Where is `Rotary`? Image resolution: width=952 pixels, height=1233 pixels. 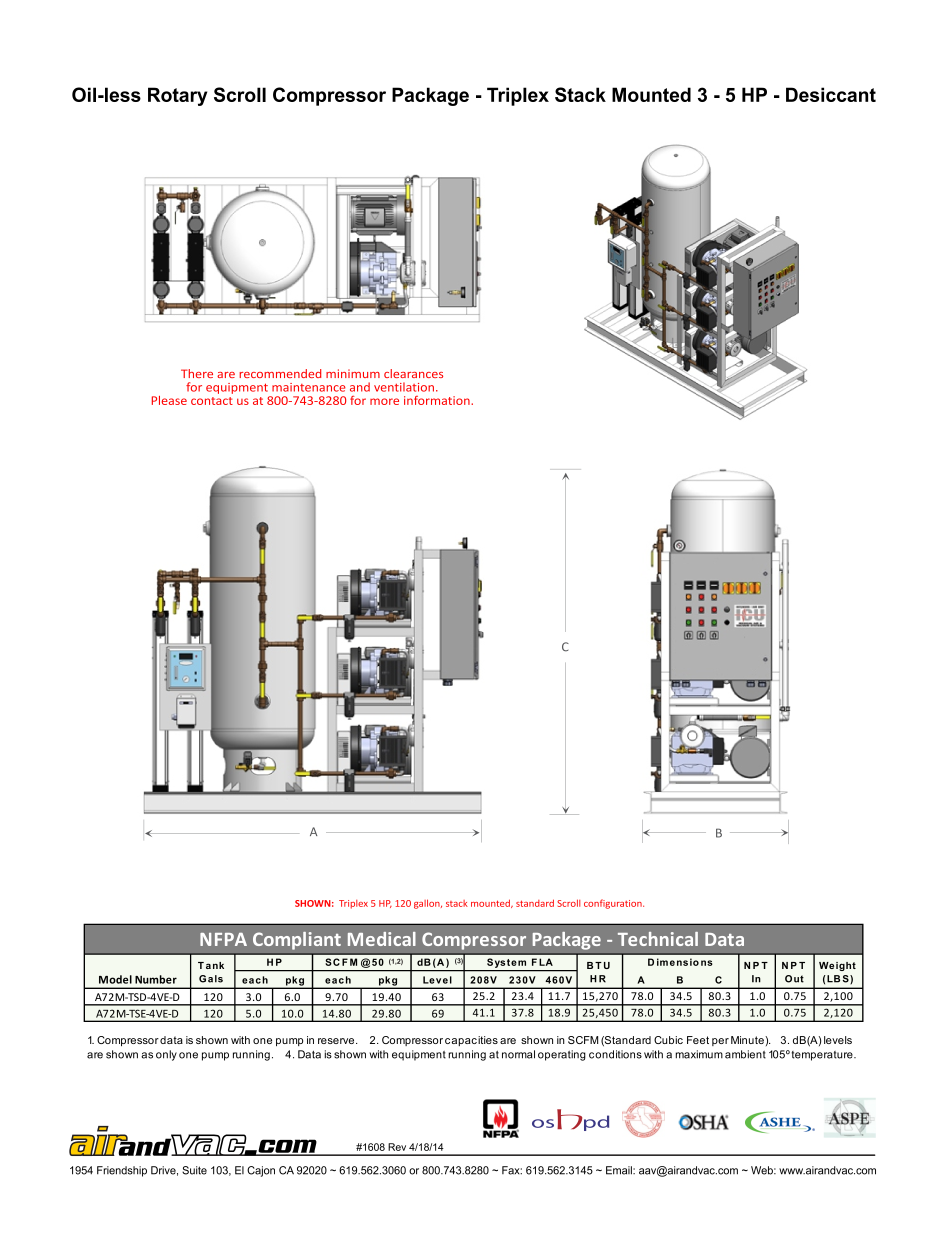
Rotary is located at coordinates (177, 96).
